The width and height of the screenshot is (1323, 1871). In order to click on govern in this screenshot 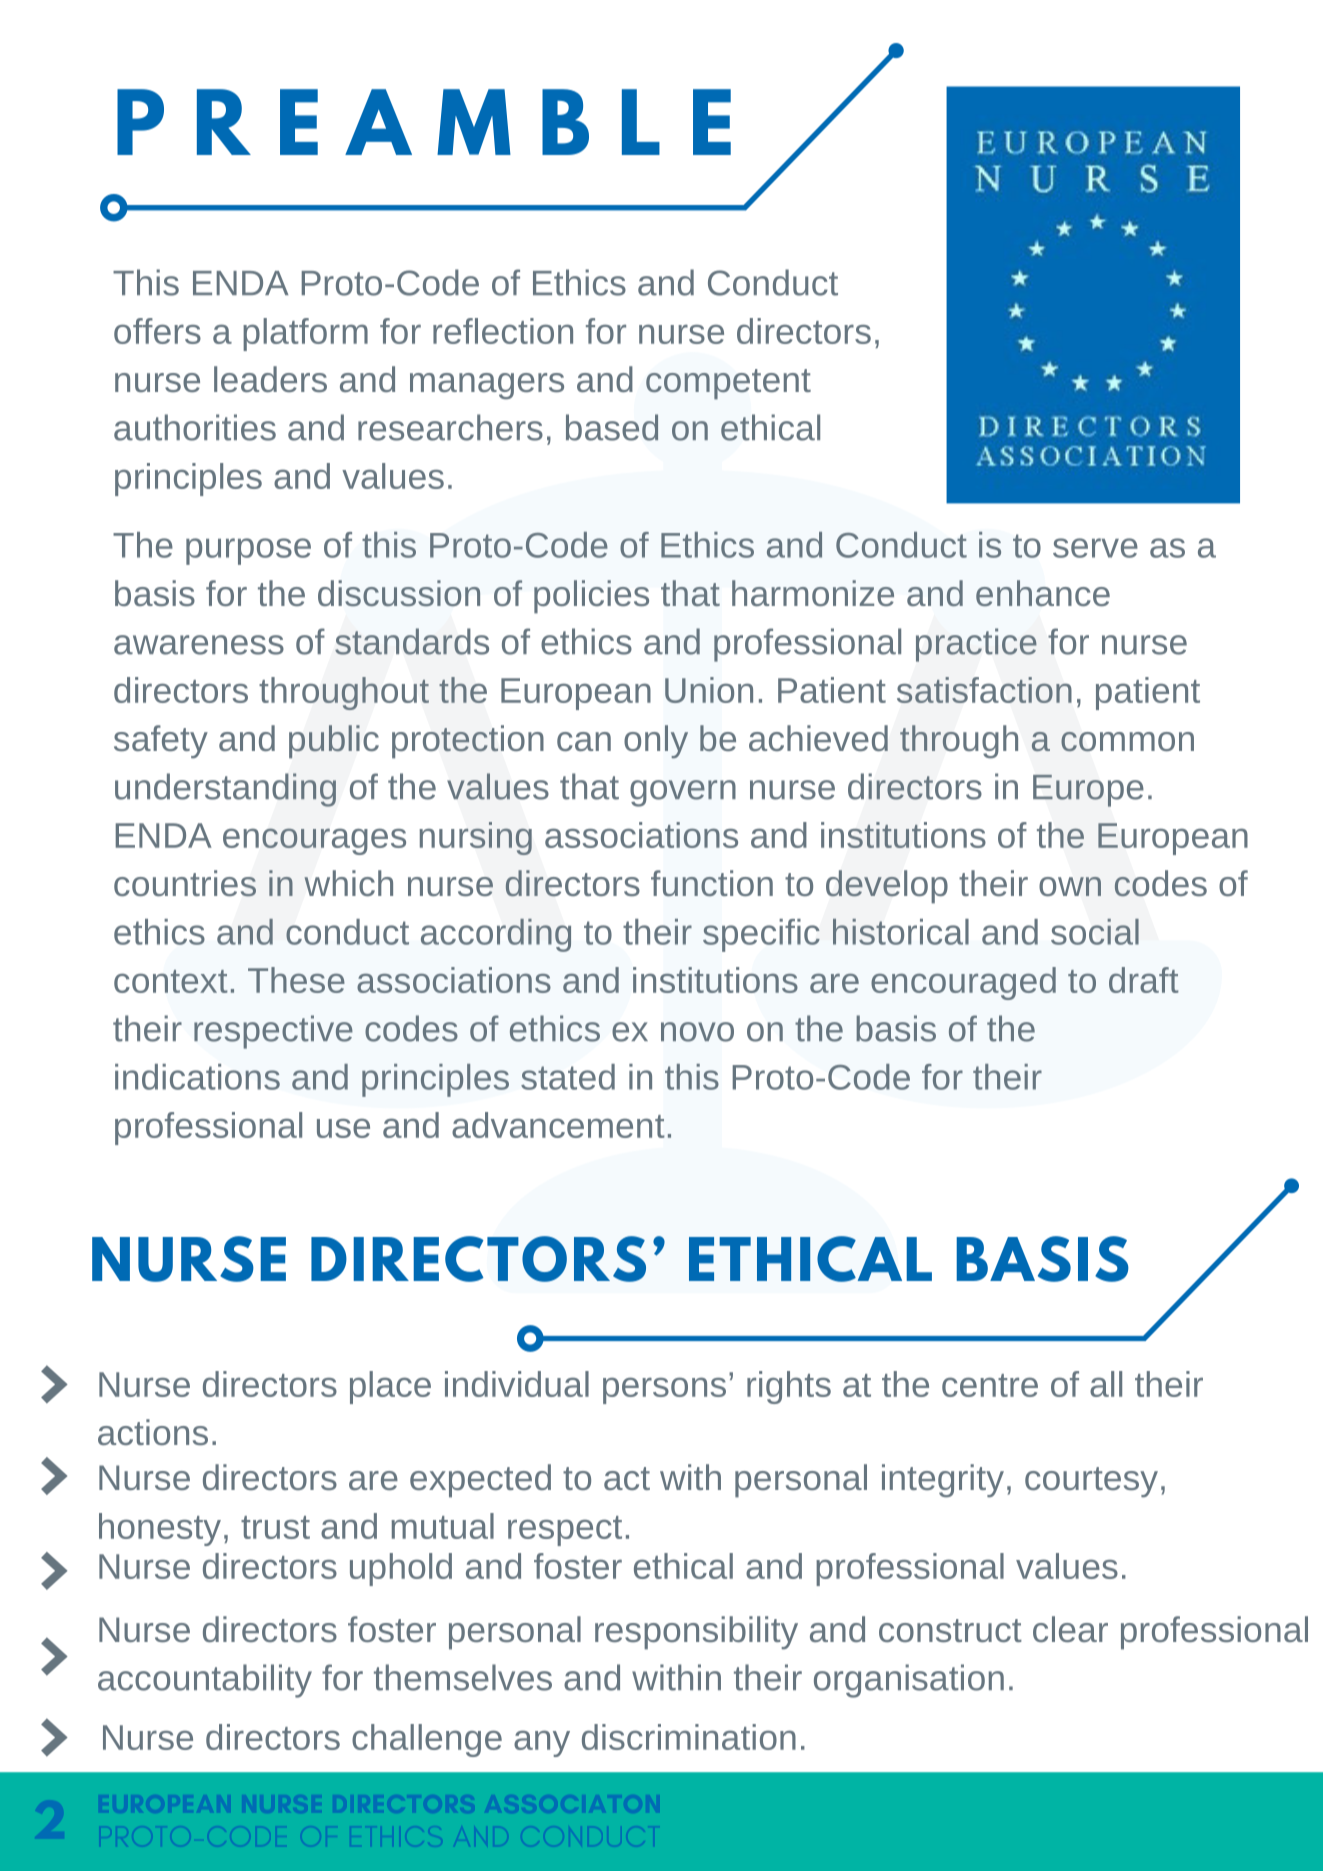, I will do `click(683, 793)`.
